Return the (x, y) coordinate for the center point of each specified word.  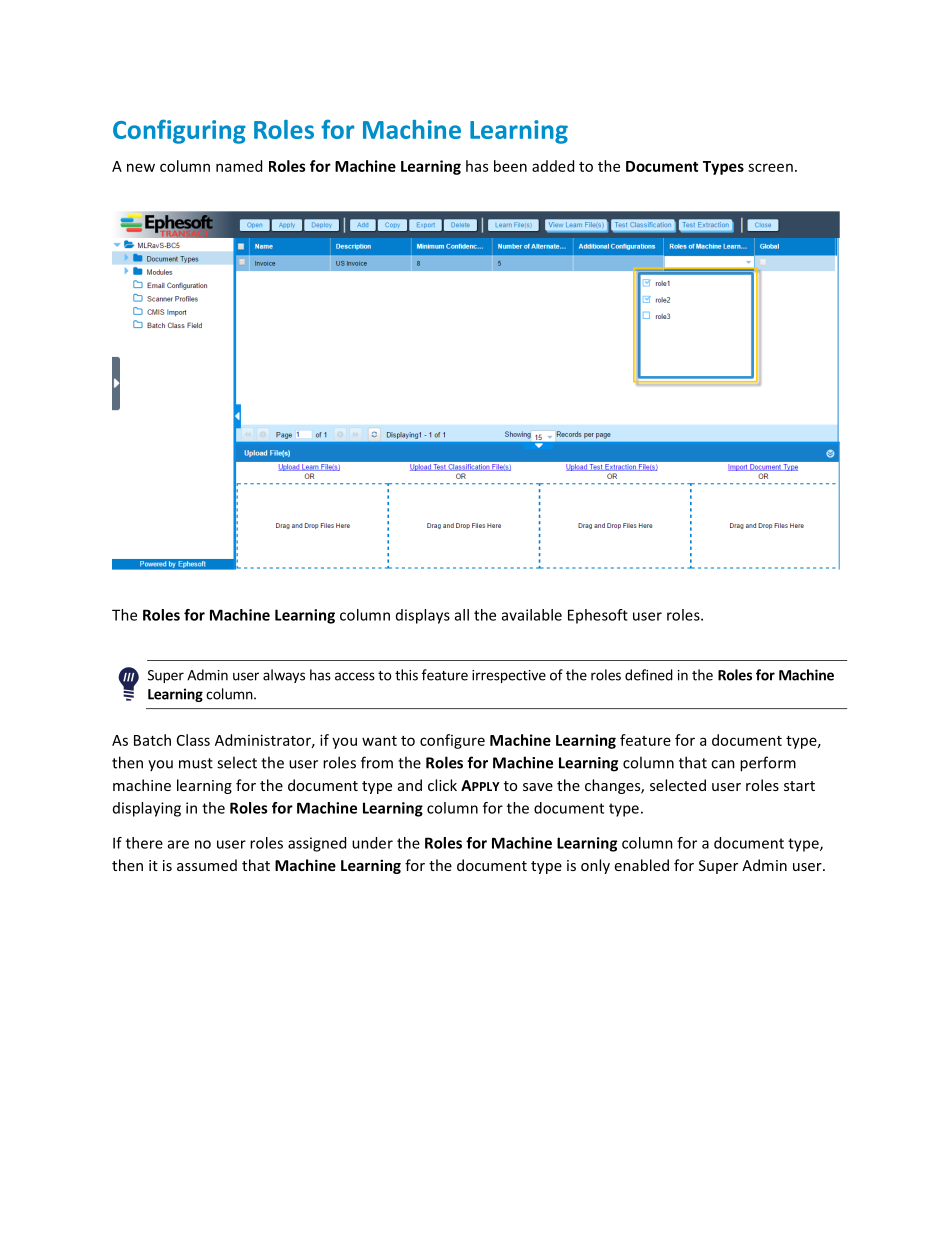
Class (193, 740)
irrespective (509, 676)
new (141, 167)
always (284, 676)
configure (452, 741)
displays (423, 616)
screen (770, 167)
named (239, 166)
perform (768, 764)
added (553, 166)
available (532, 615)
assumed (207, 865)
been (510, 166)
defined (649, 675)
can (723, 764)
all (462, 615)
